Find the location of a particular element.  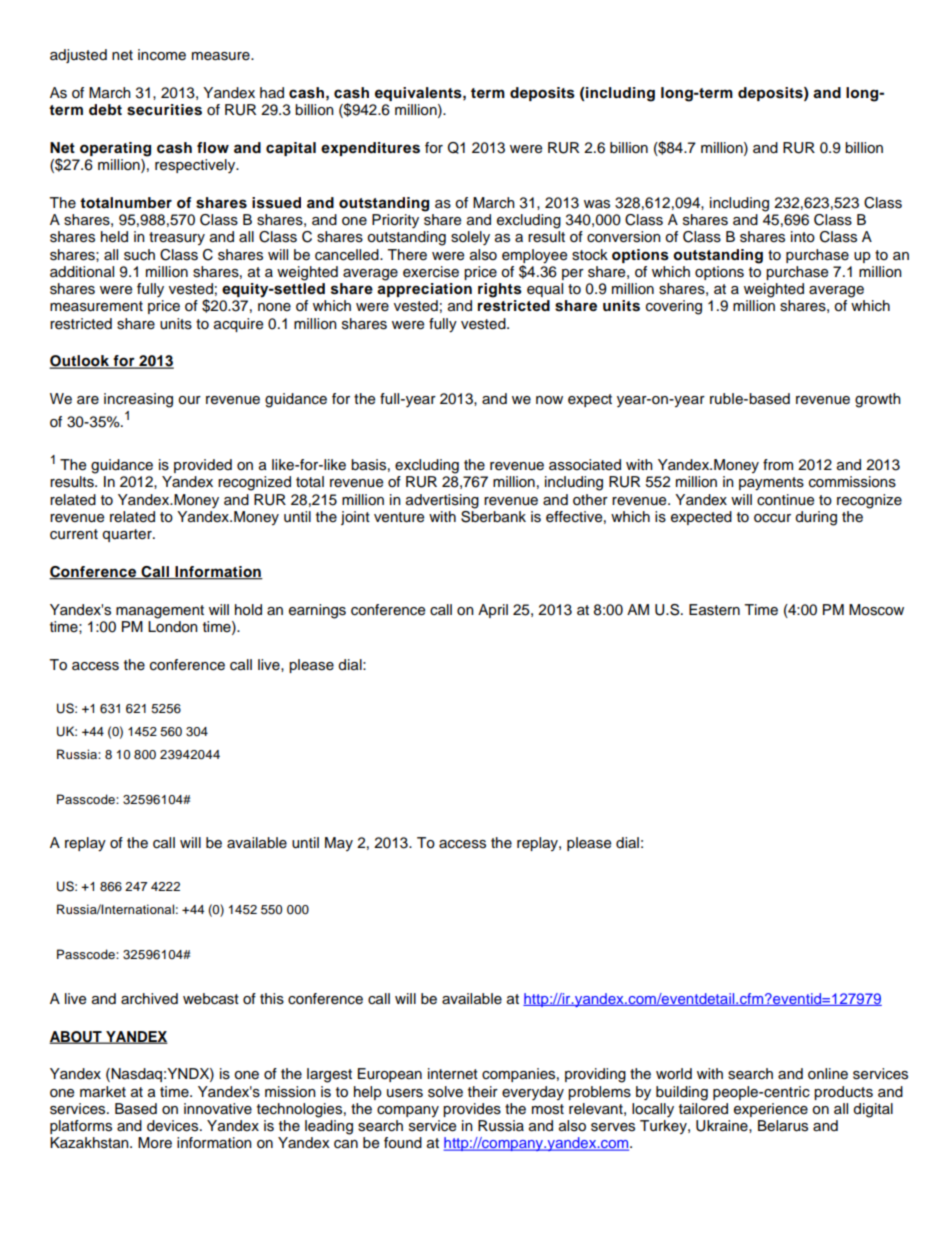

provided is located at coordinates (203, 466).
